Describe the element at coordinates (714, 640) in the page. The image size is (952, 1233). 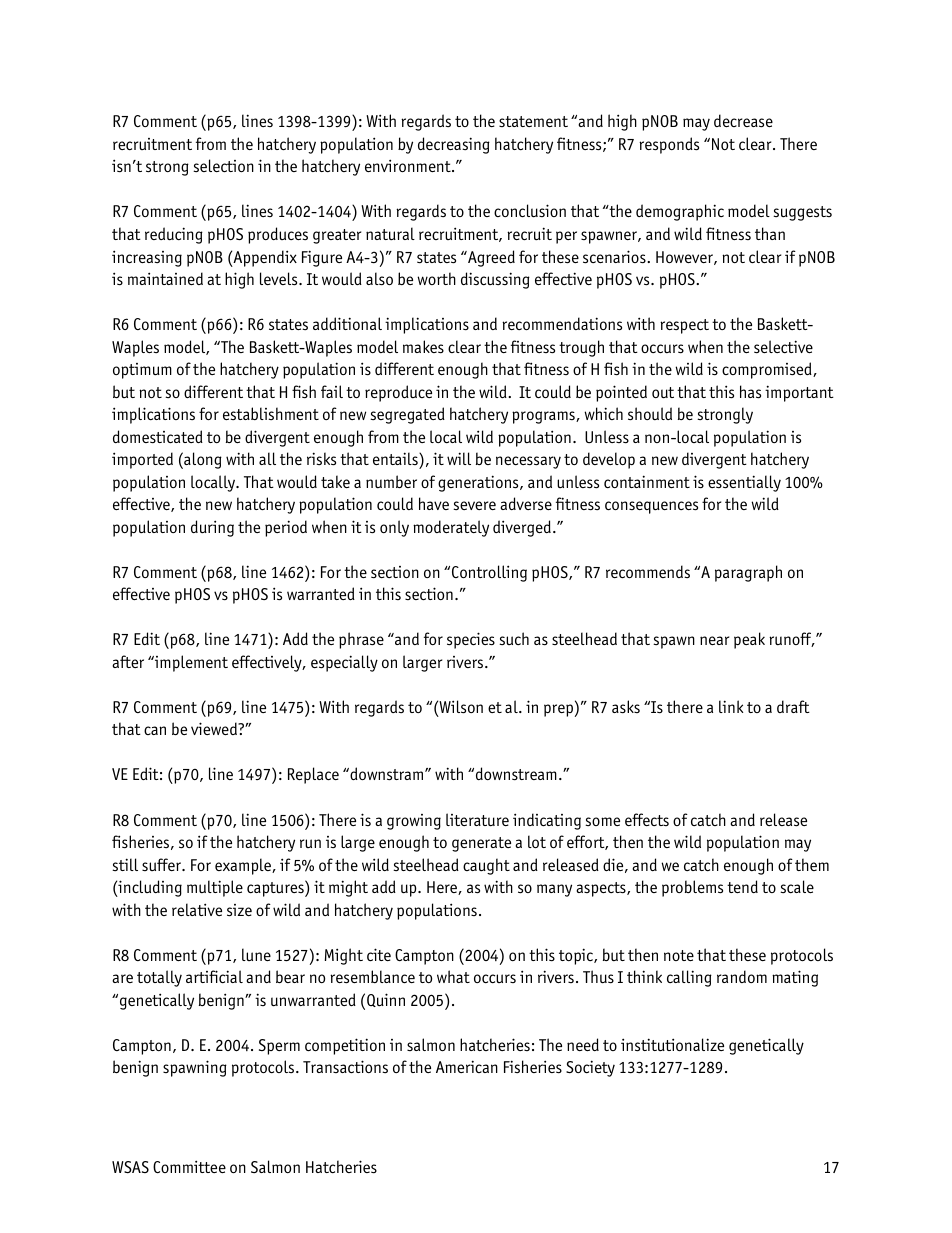
I see `near` at that location.
